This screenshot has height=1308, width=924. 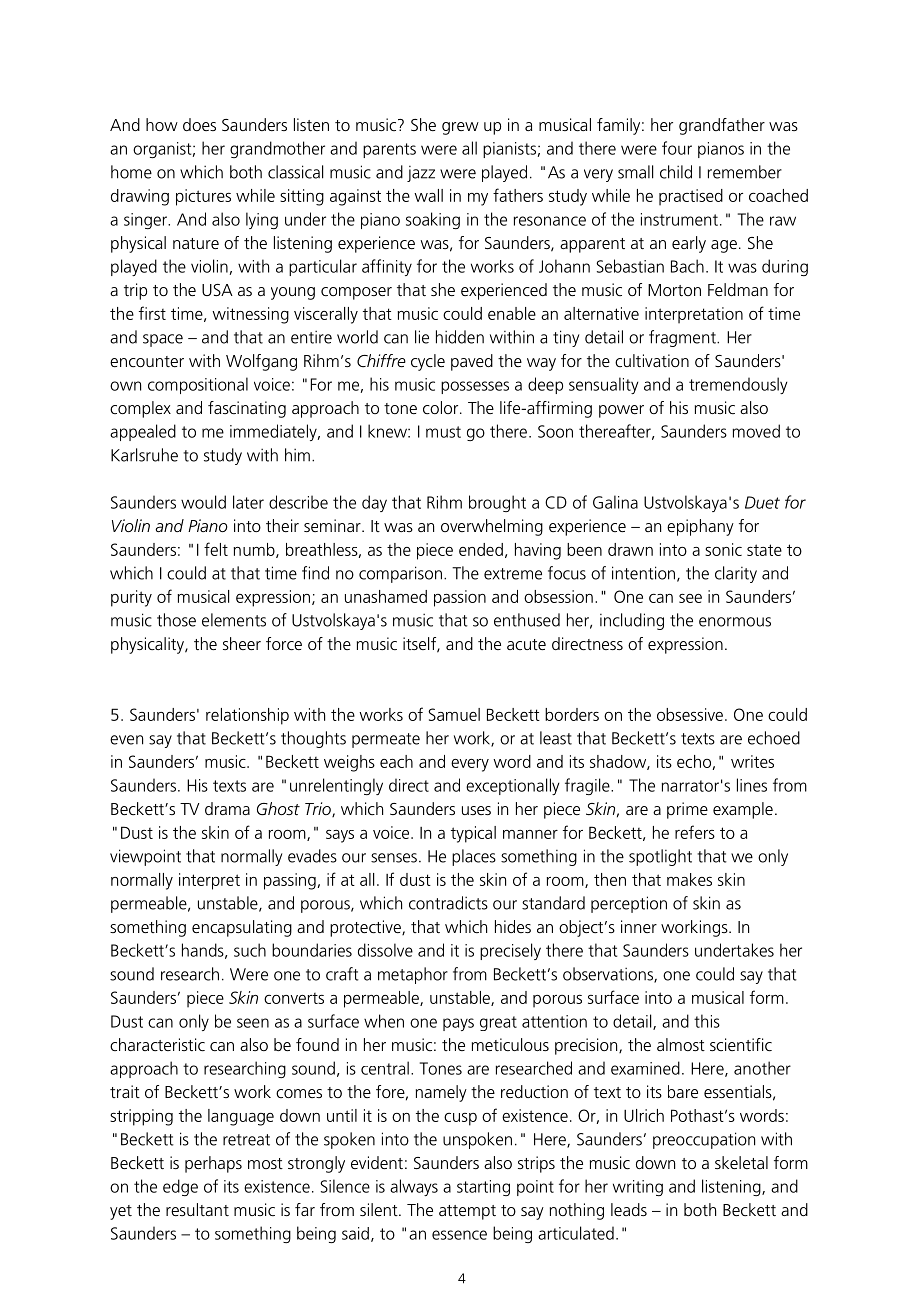 What do you see at coordinates (448, 903) in the screenshot?
I see `contradicts` at bounding box center [448, 903].
